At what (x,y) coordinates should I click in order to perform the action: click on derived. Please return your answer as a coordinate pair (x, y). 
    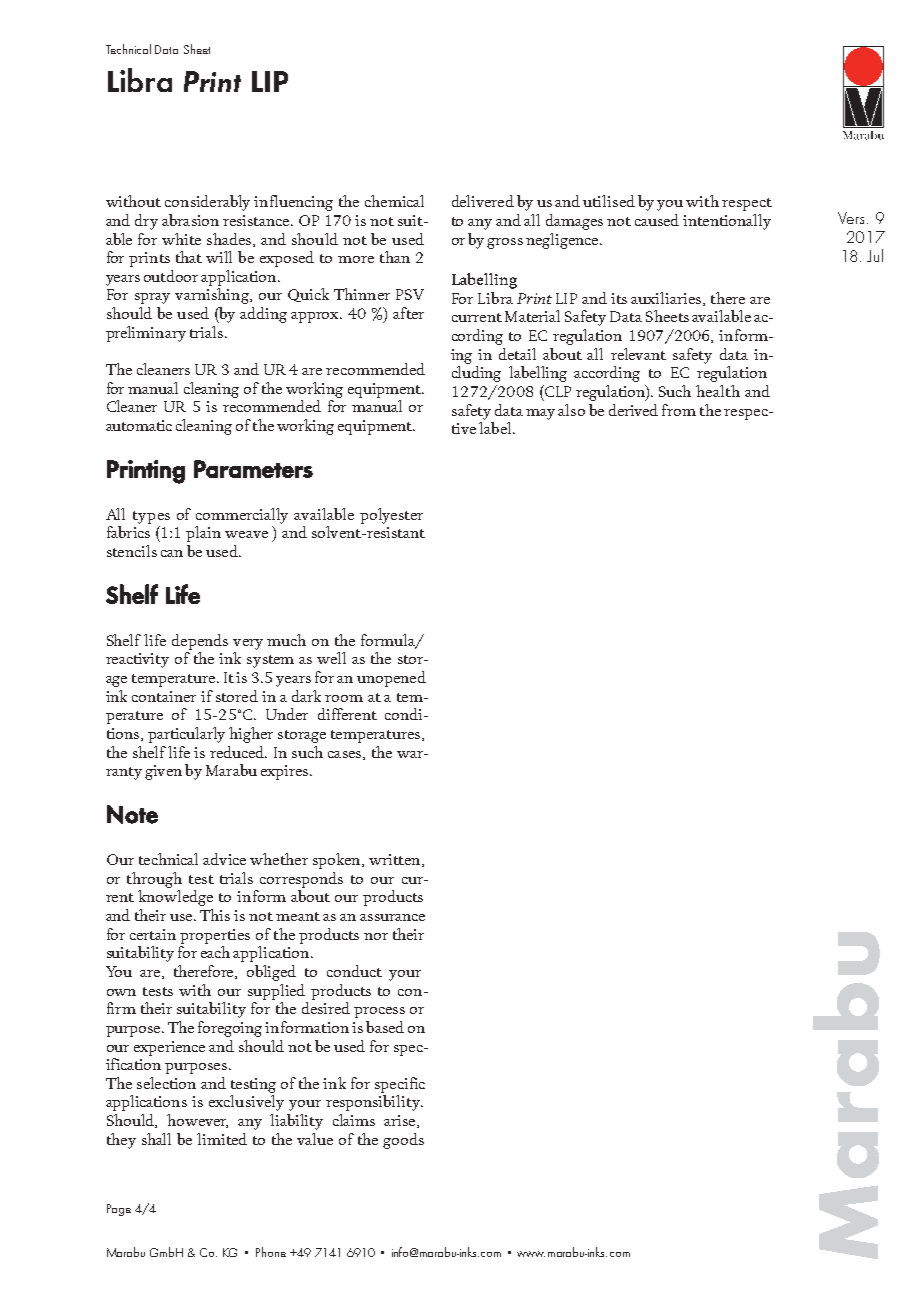
    Looking at the image, I should click on (633, 410).
